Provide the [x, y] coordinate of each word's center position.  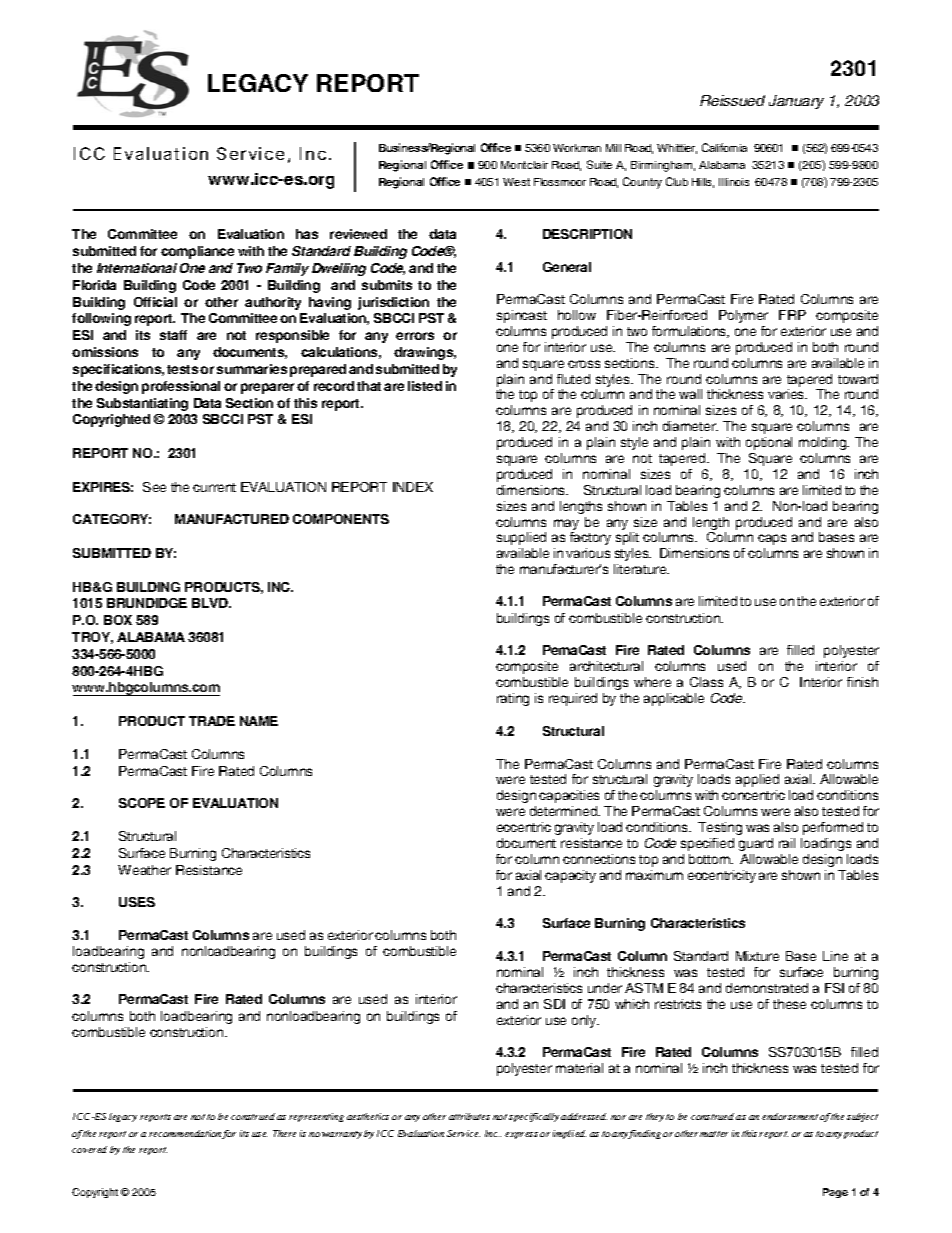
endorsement [790, 1116]
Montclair [524, 165]
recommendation [186, 1134]
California [724, 147]
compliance [197, 252]
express [521, 1135]
